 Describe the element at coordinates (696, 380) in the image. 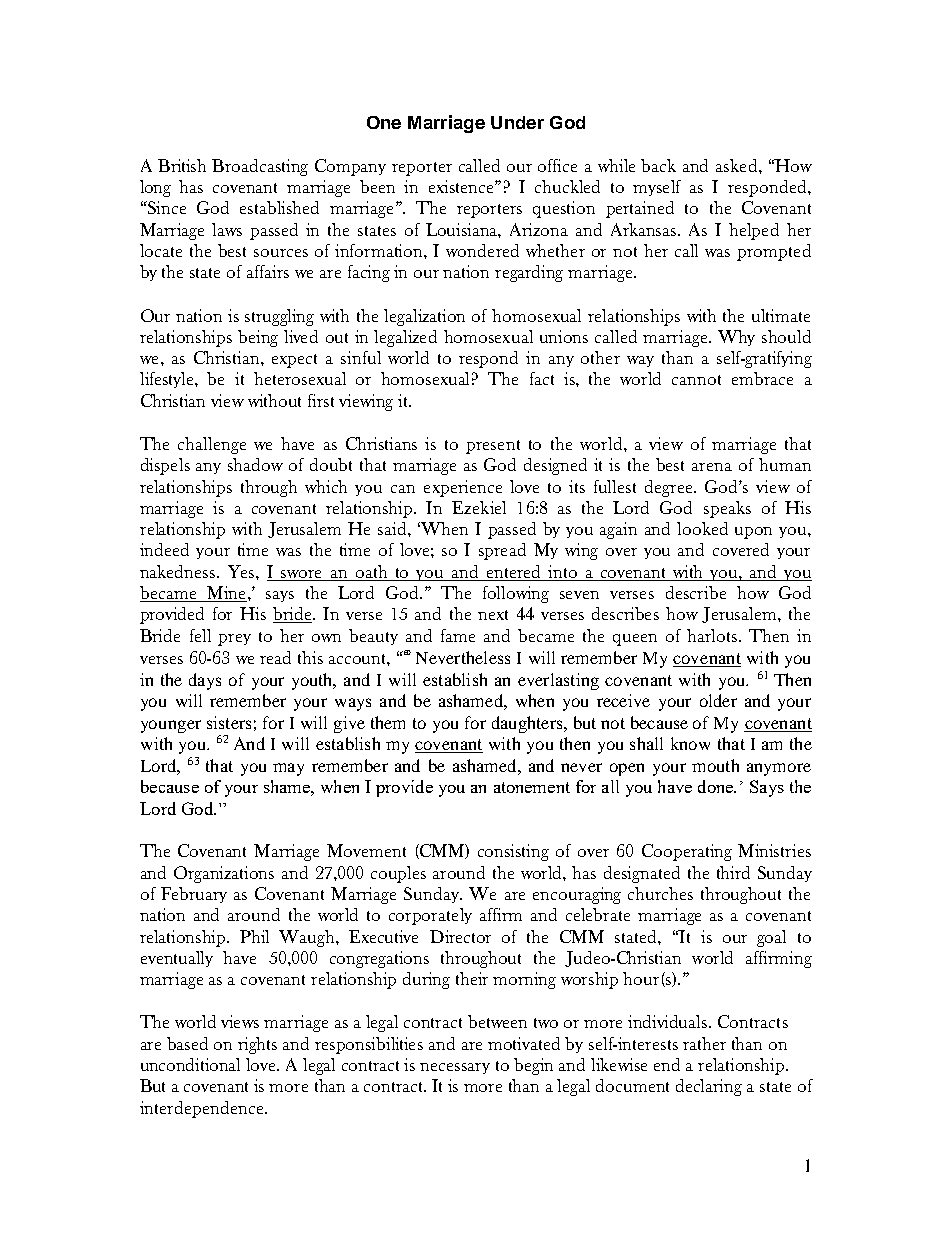

I see `cannot` at that location.
